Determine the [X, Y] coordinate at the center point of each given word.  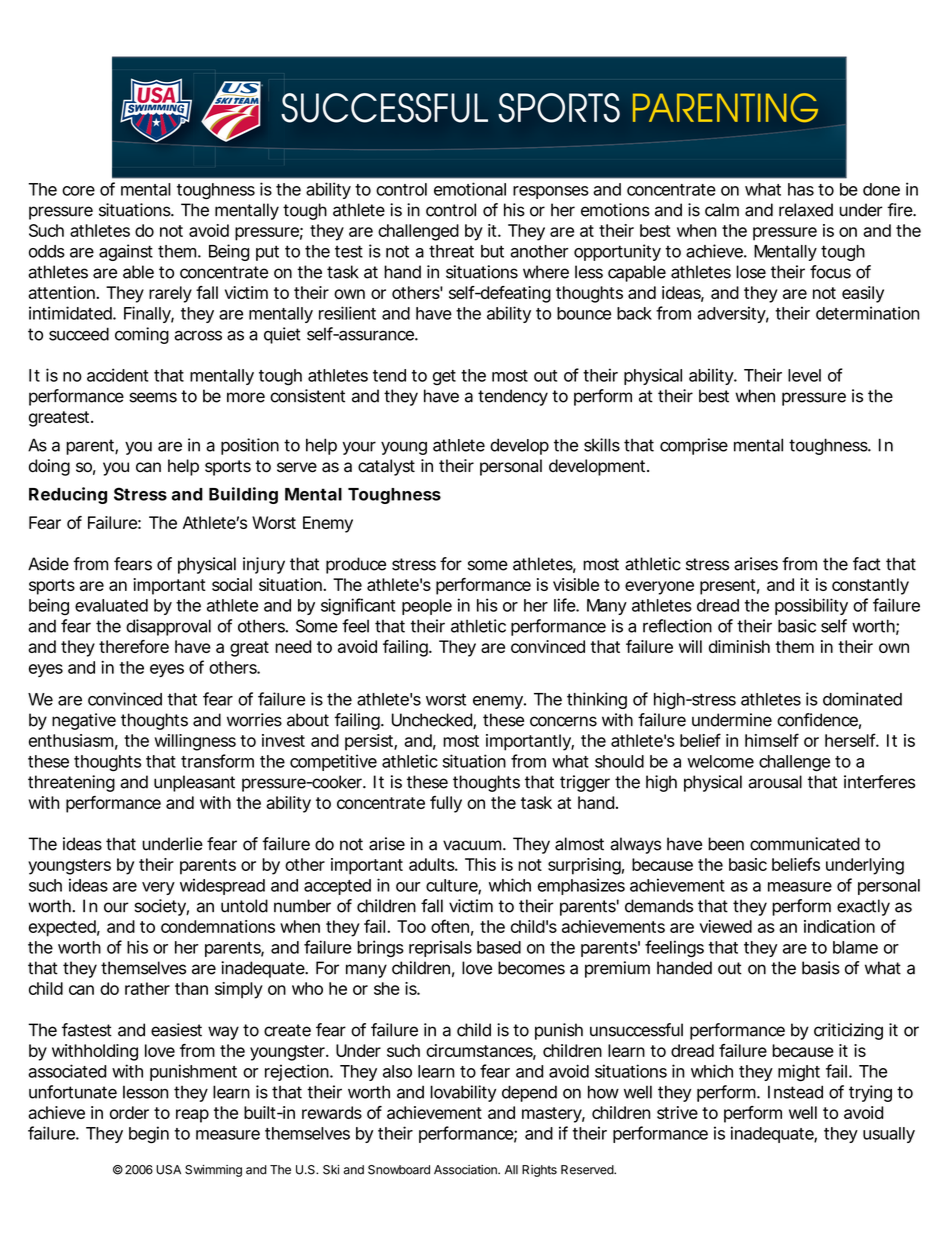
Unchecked [433, 721]
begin [149, 1135]
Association [466, 1170]
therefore [134, 646]
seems [153, 397]
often [450, 926]
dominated [862, 699]
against [126, 252]
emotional [470, 189]
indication [839, 926]
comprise [694, 446]
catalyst [386, 467]
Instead [795, 1092]
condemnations [218, 926]
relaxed [806, 210]
